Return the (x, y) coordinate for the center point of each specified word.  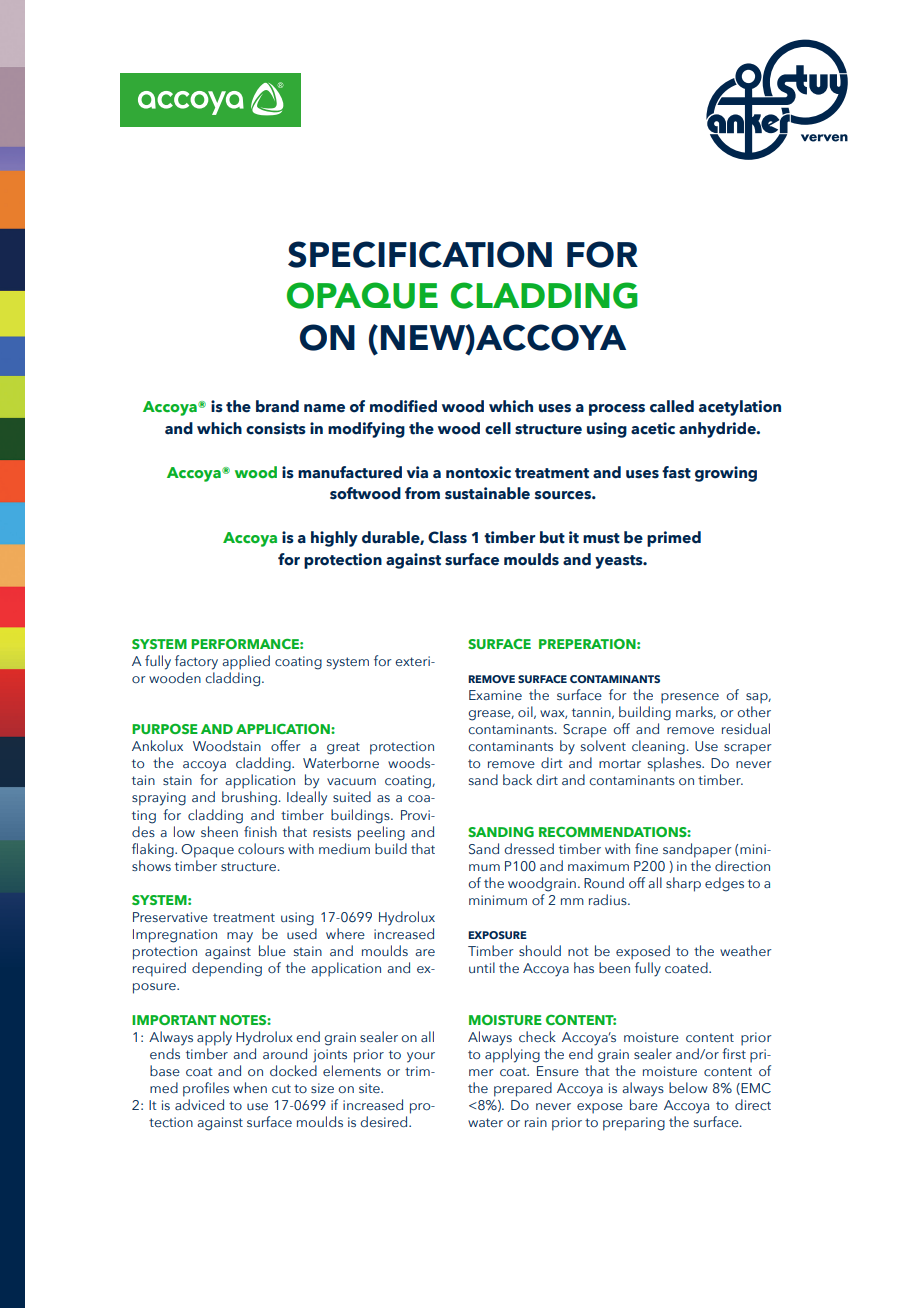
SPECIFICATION (420, 254)
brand (277, 406)
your (421, 1057)
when (250, 1087)
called (672, 406)
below (688, 1087)
